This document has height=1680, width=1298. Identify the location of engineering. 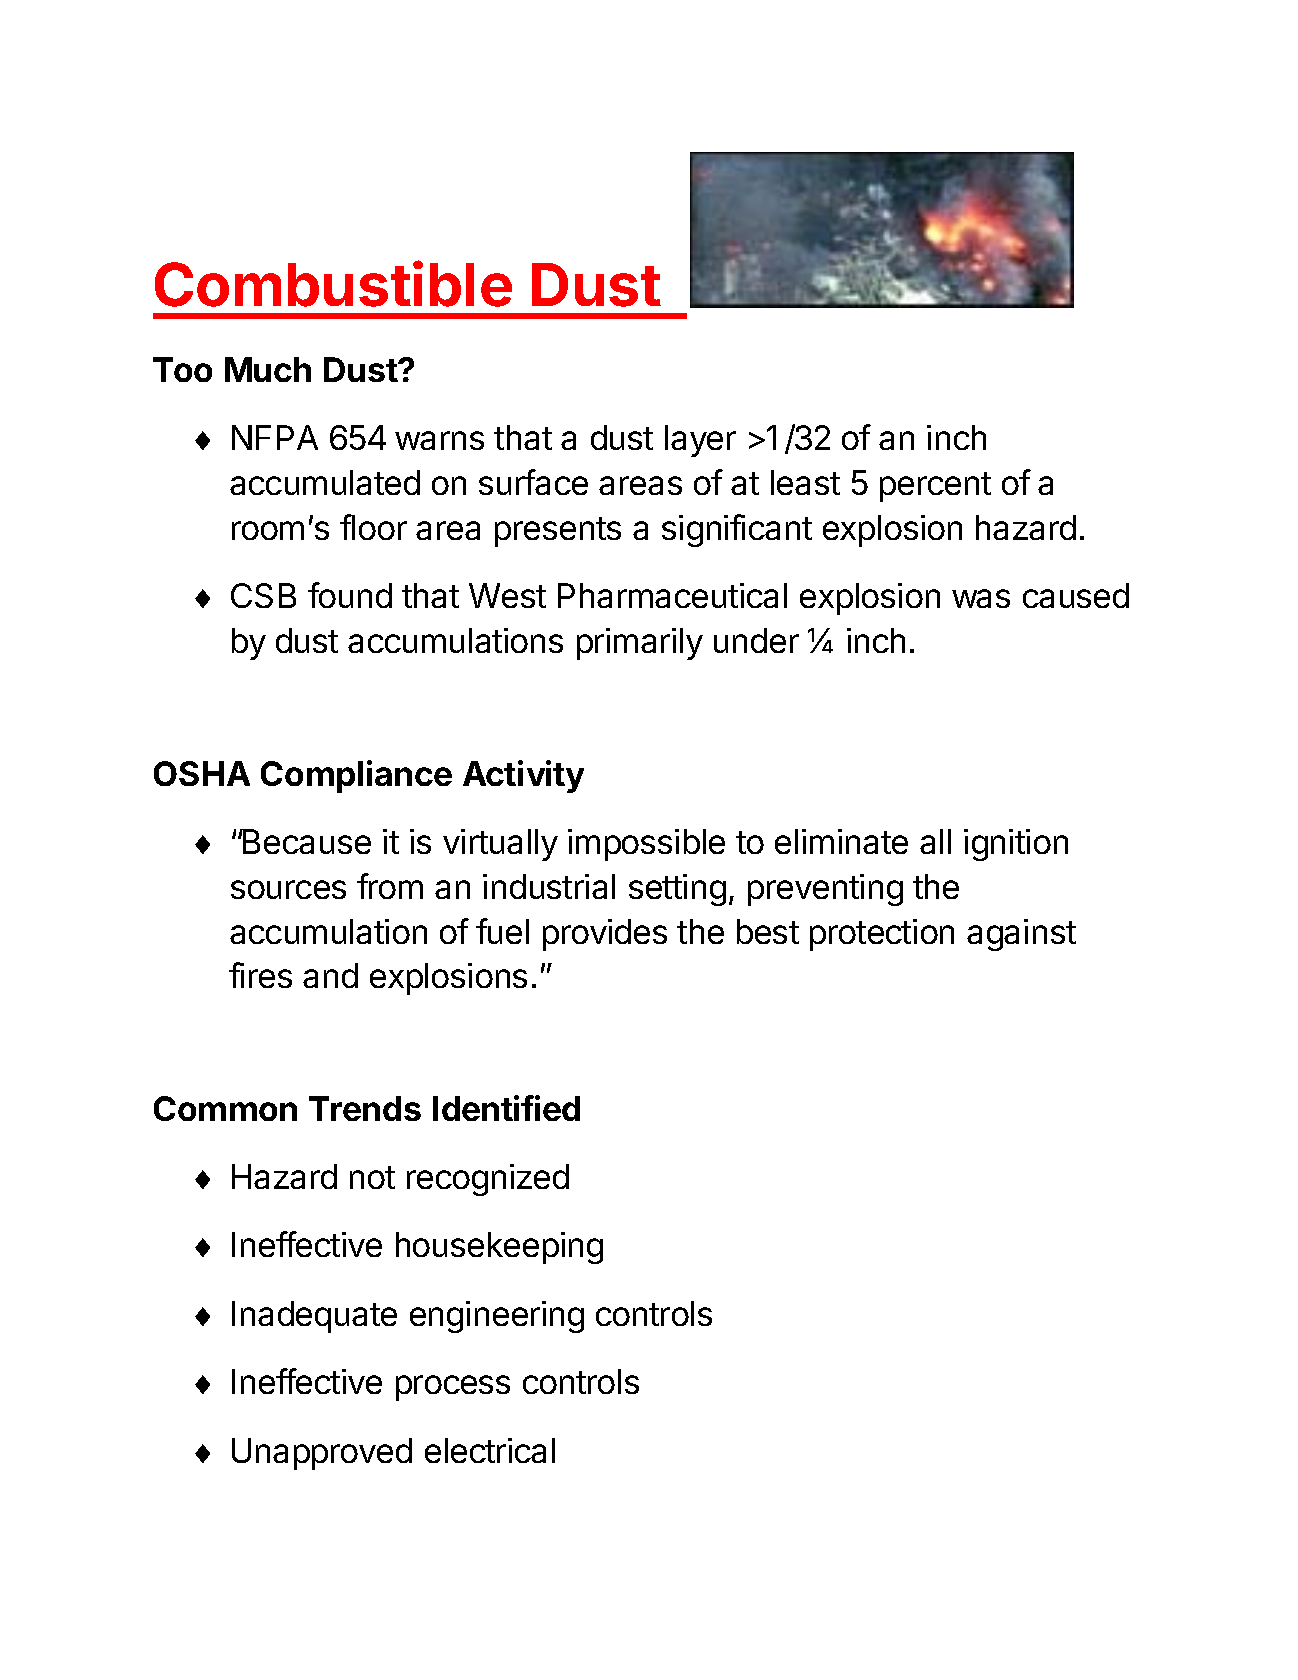
(497, 1317).
